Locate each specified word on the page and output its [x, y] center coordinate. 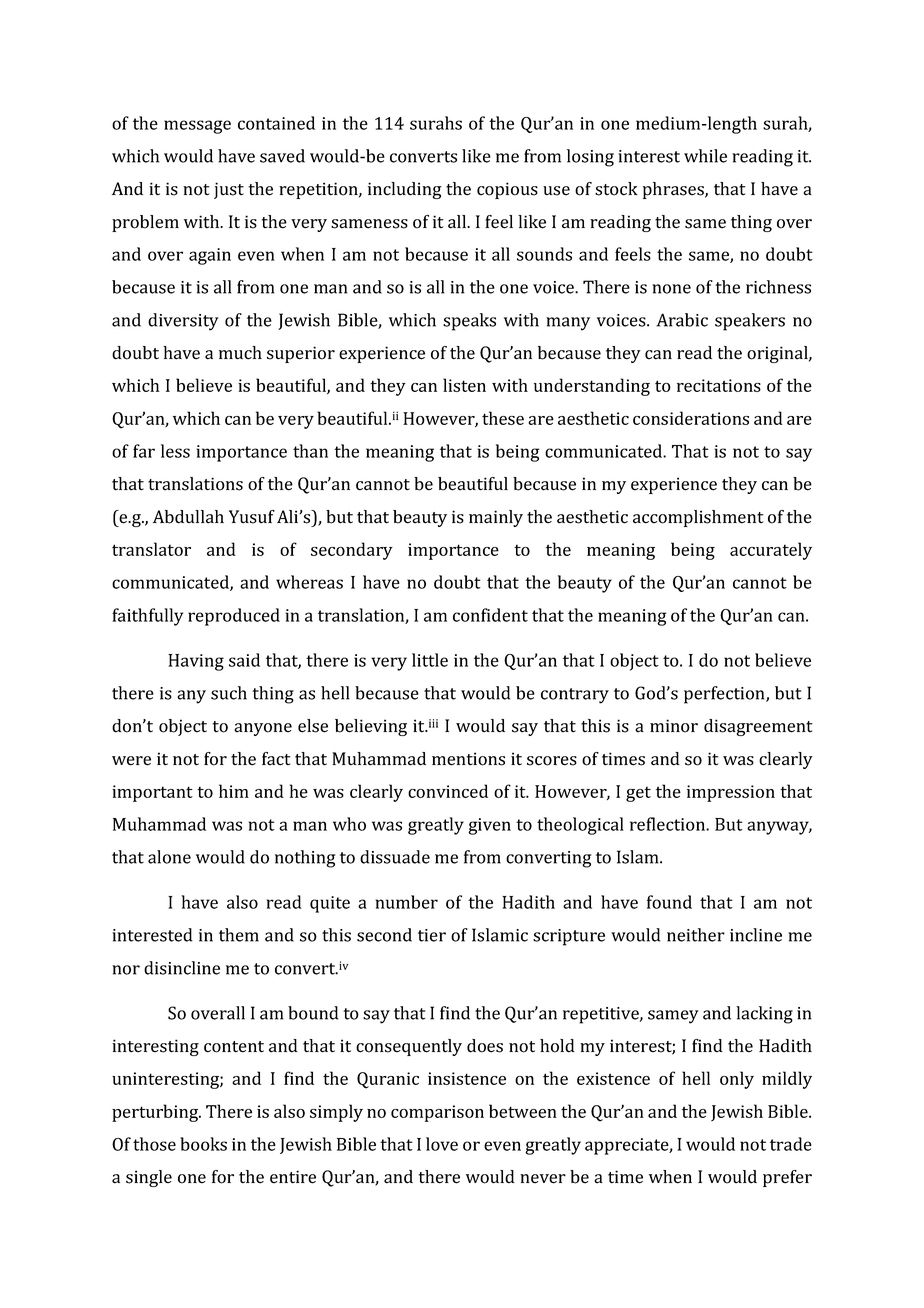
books [203, 1144]
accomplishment [698, 518]
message [197, 127]
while [705, 156]
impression [731, 793]
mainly [496, 518]
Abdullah [188, 517]
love [442, 1144]
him [234, 791]
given [489, 826]
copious [507, 190]
